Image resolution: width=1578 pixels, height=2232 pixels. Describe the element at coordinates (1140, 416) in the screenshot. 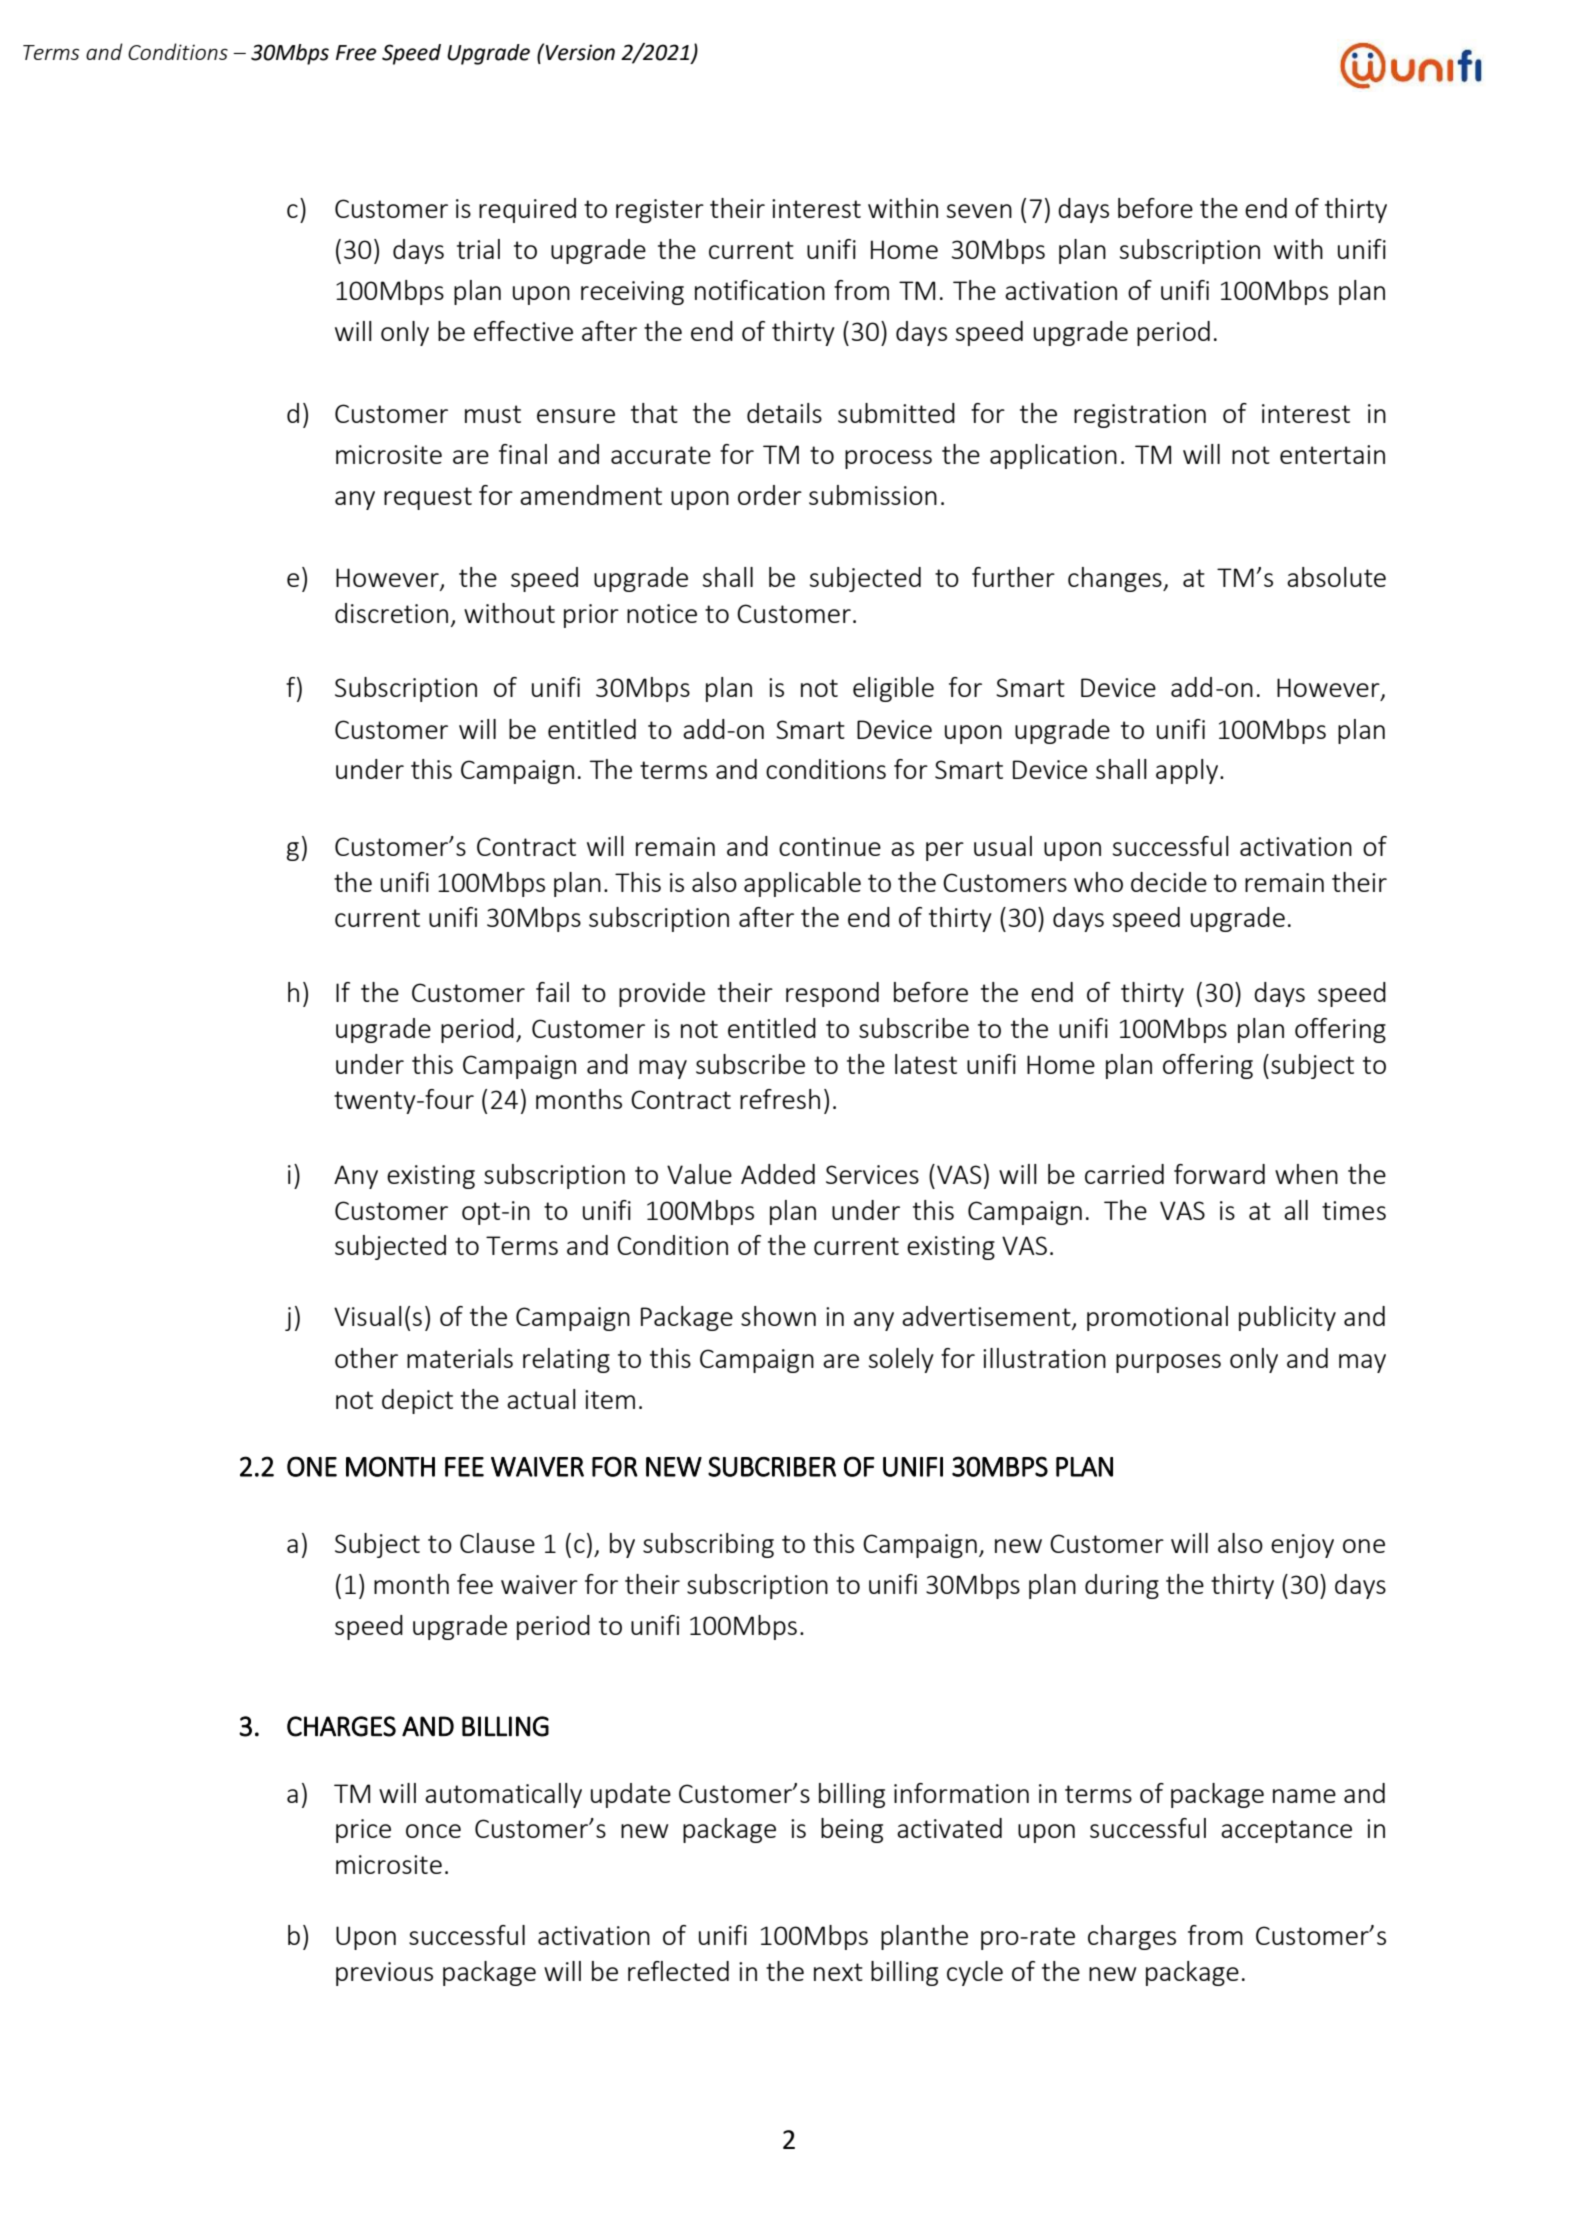

I see `registration` at that location.
